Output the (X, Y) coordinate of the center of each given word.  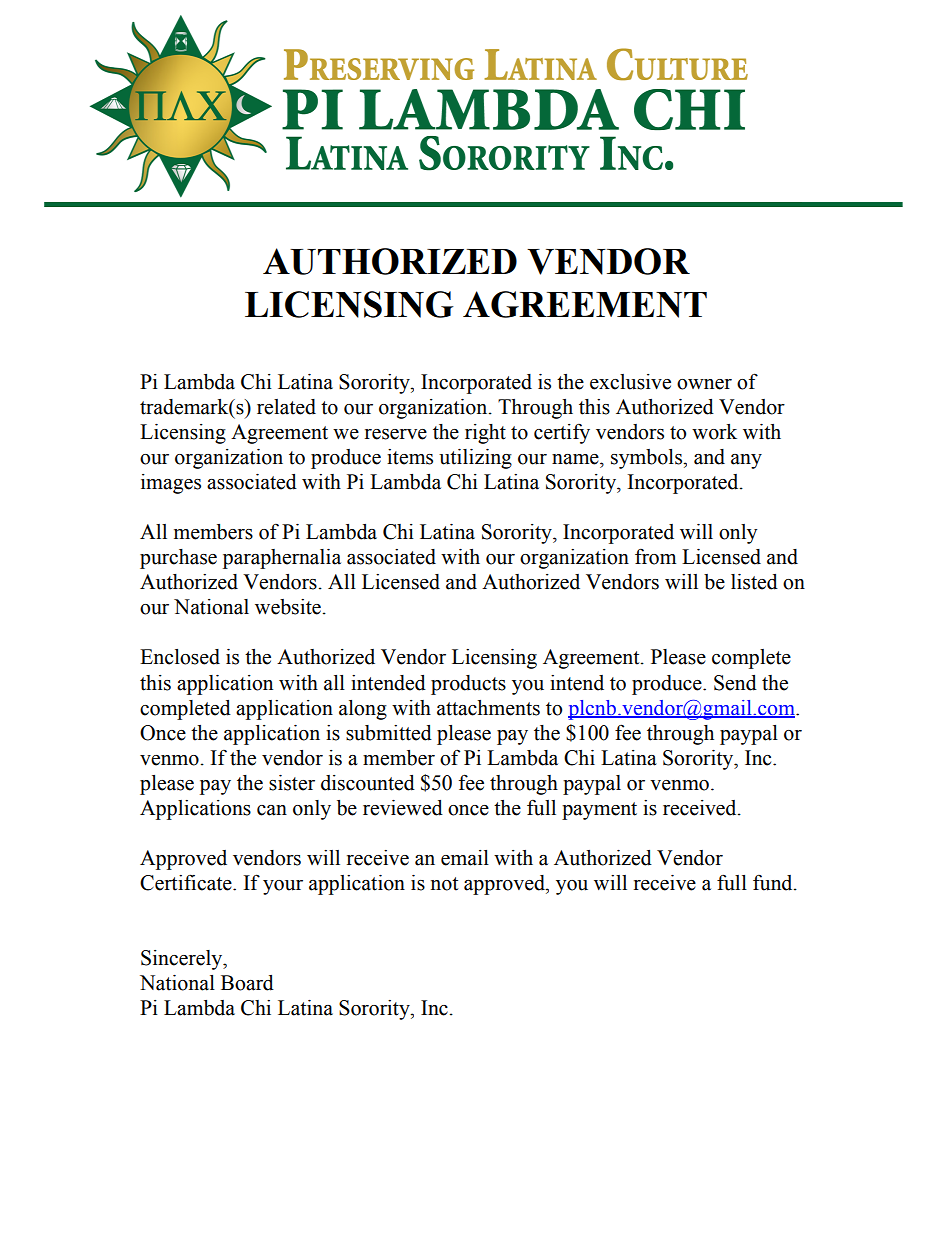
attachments (488, 708)
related (286, 407)
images (171, 484)
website (288, 607)
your (283, 887)
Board (247, 983)
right (485, 434)
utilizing (475, 459)
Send (735, 683)
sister (292, 783)
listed (754, 582)
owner (704, 384)
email (465, 858)
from (655, 557)
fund (774, 883)
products (468, 685)
